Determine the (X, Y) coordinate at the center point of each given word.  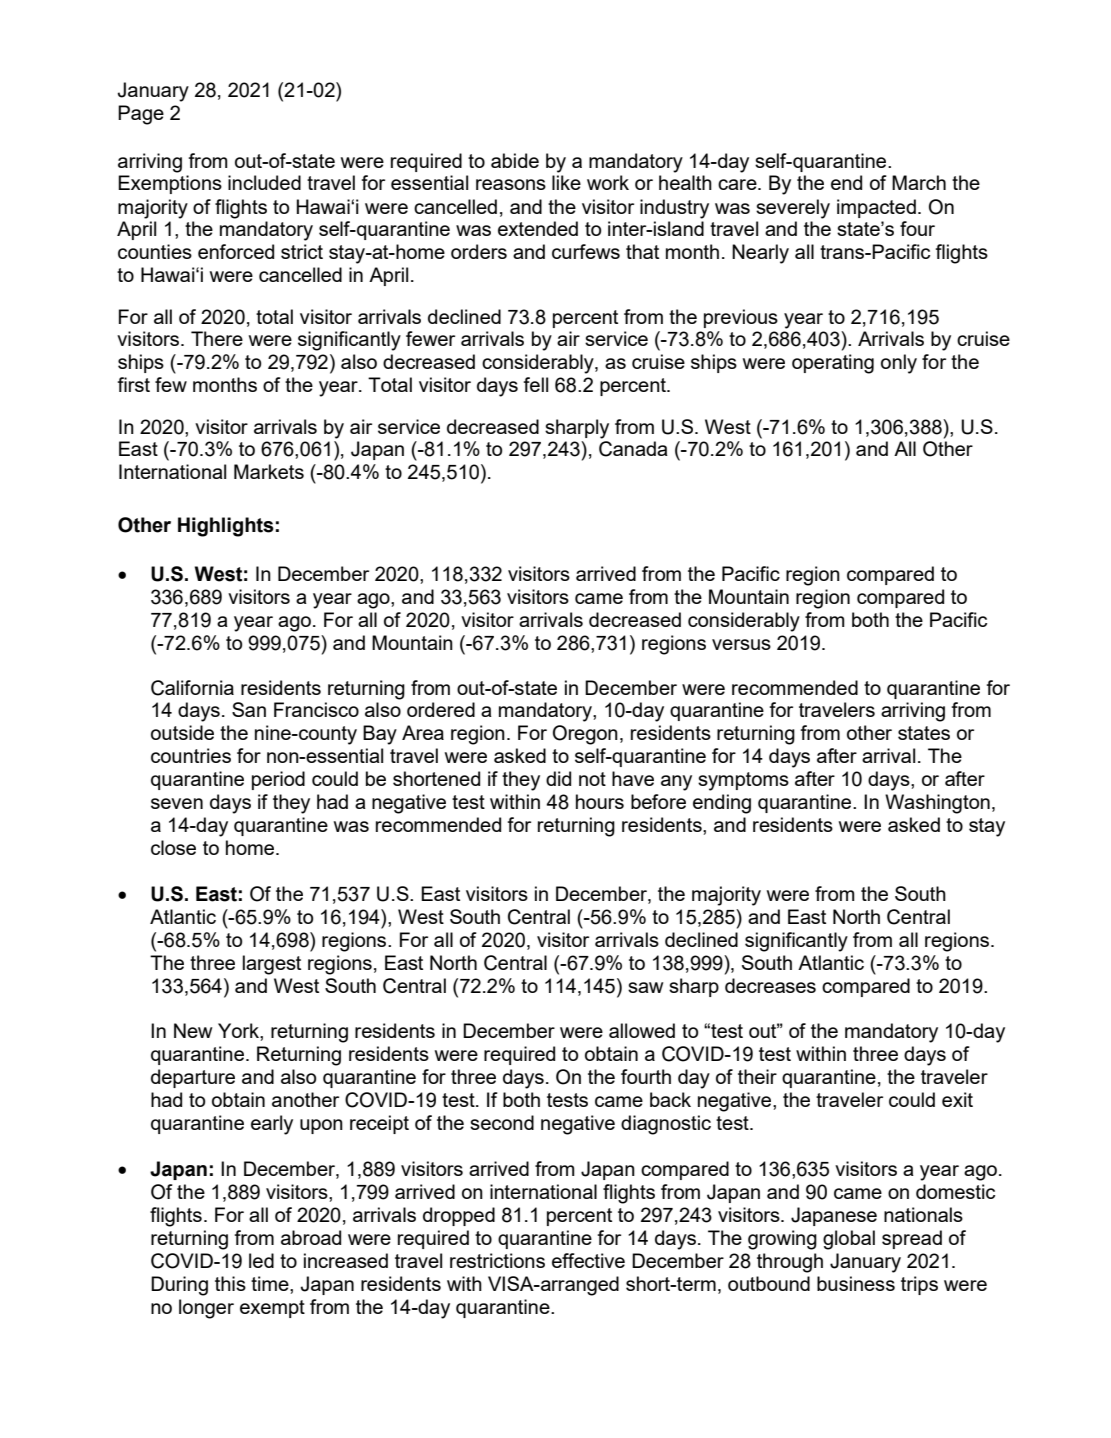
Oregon (585, 735)
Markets (269, 471)
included (264, 182)
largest (272, 965)
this (230, 1283)
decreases (770, 985)
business (856, 1283)
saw (646, 987)
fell (535, 384)
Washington (937, 804)
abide (515, 160)
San (249, 709)
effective (588, 1260)
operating (833, 364)
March (919, 182)
